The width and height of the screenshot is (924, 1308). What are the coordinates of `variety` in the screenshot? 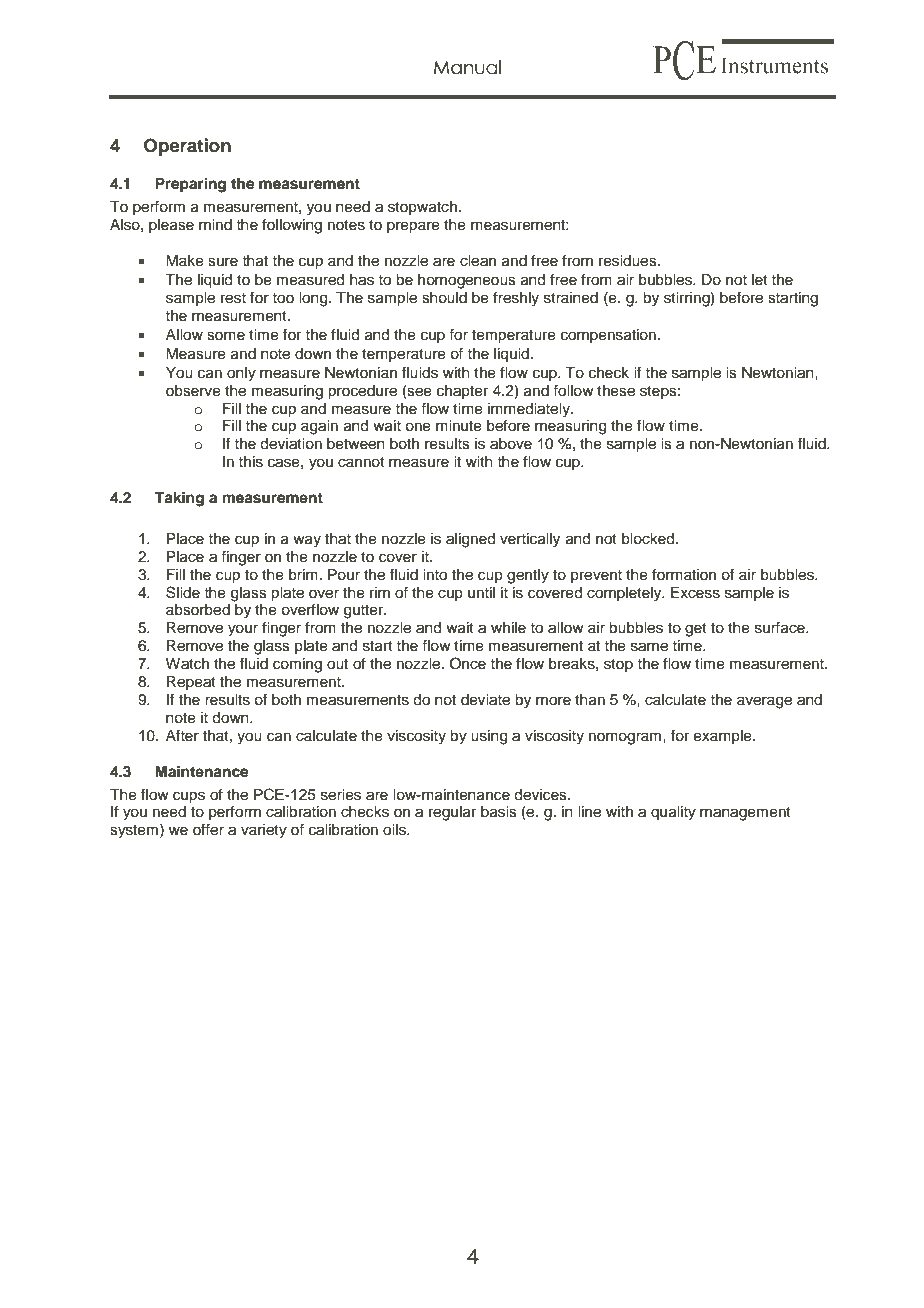 It's located at (264, 831).
